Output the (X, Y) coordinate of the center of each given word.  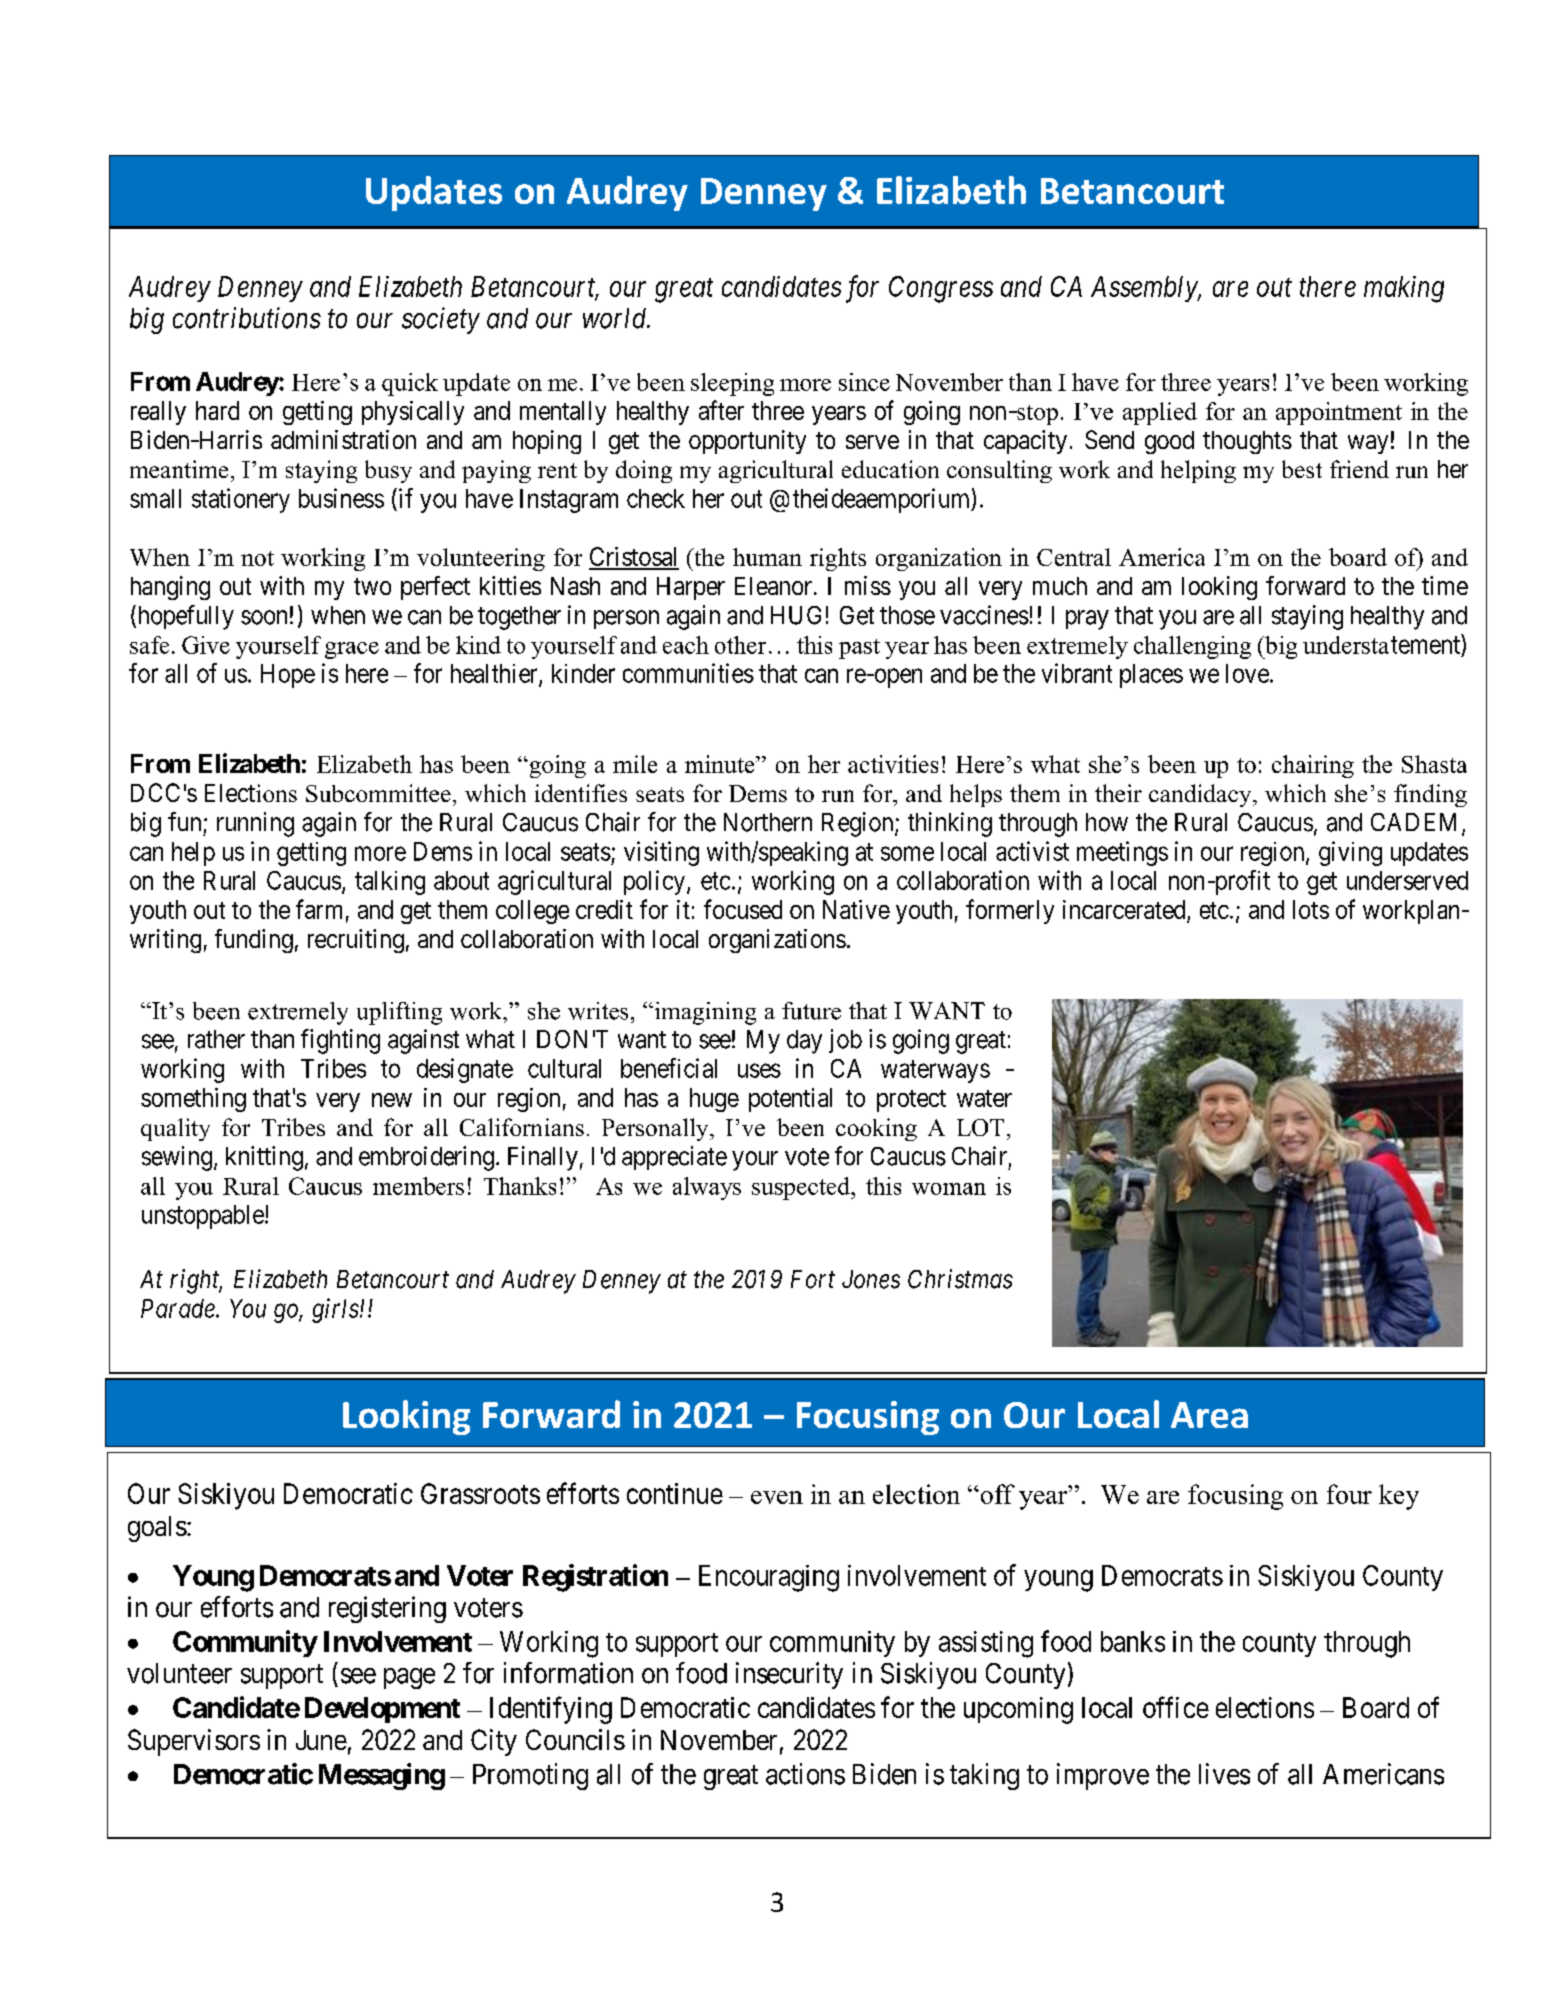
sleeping (732, 384)
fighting (340, 1041)
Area (1209, 1415)
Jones (871, 1279)
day (804, 1042)
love (1247, 673)
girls (335, 1310)
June (321, 1740)
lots (1311, 909)
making (1404, 289)
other (740, 645)
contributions (247, 318)
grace (352, 650)
